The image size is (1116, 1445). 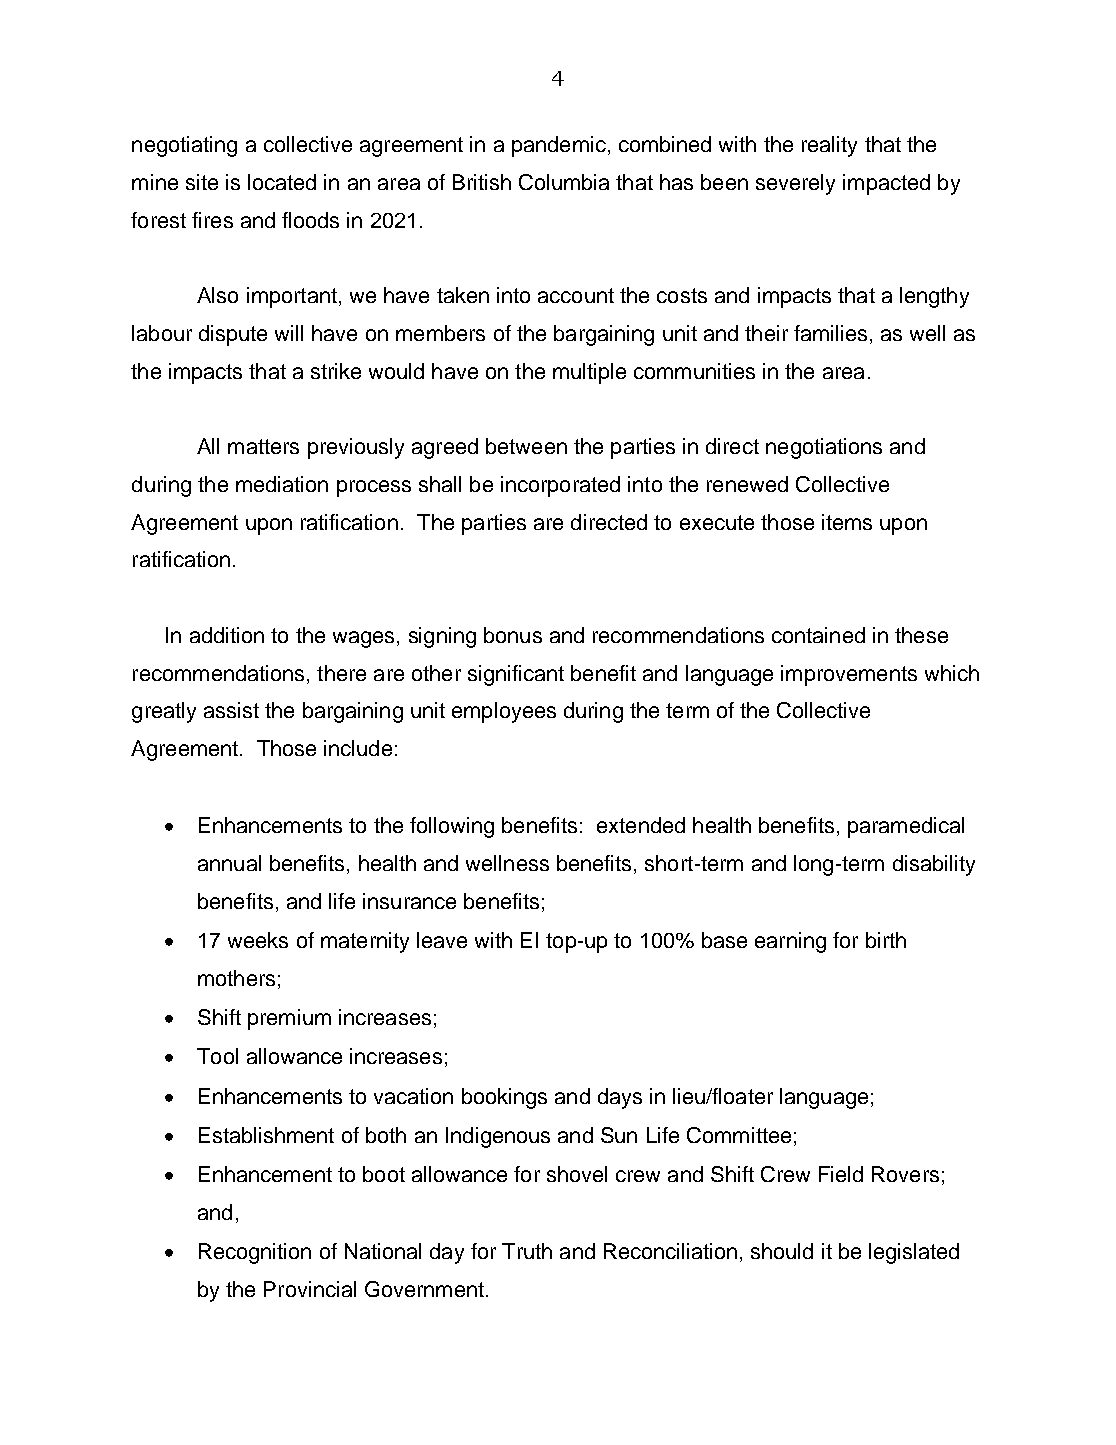 I want to click on matters, so click(x=263, y=446).
